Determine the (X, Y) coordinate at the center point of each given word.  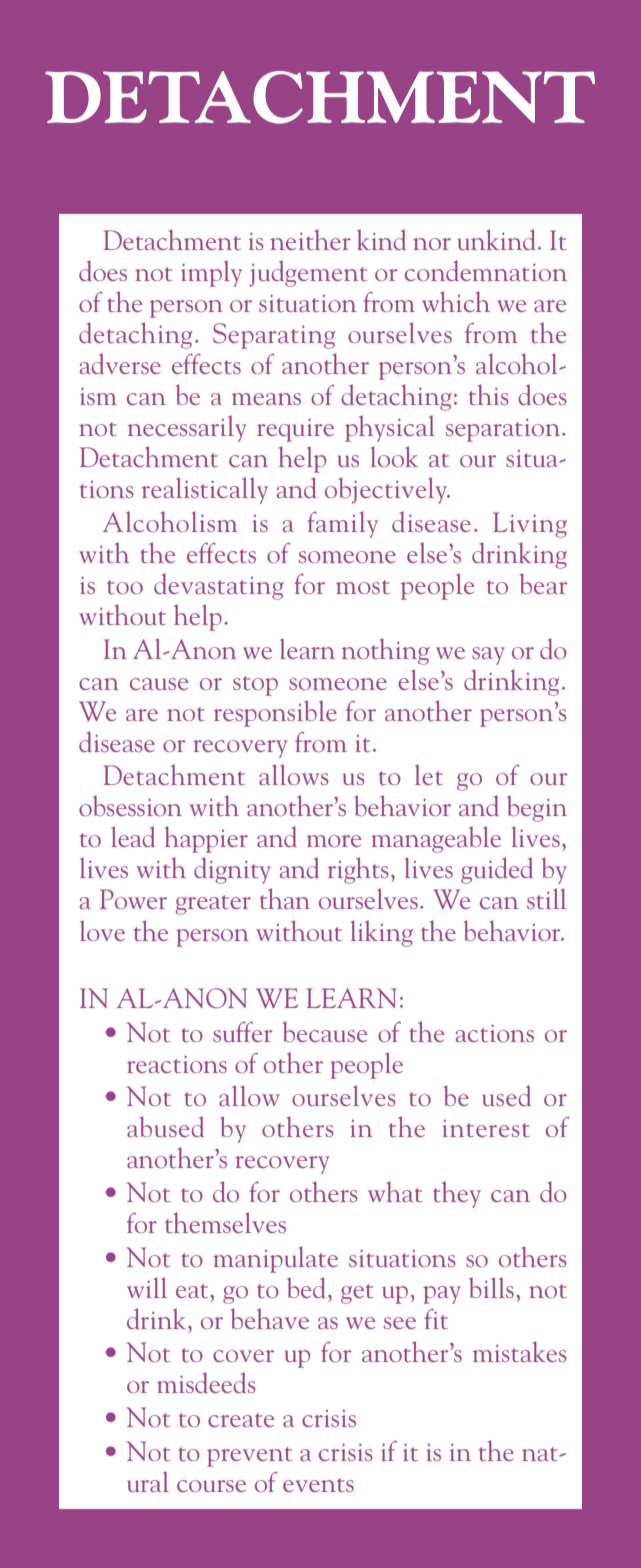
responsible (275, 713)
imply (211, 273)
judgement (308, 273)
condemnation (486, 270)
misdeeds (206, 1382)
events (318, 1485)
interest (486, 1128)
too (125, 587)
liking (382, 933)
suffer (243, 1032)
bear (544, 583)
